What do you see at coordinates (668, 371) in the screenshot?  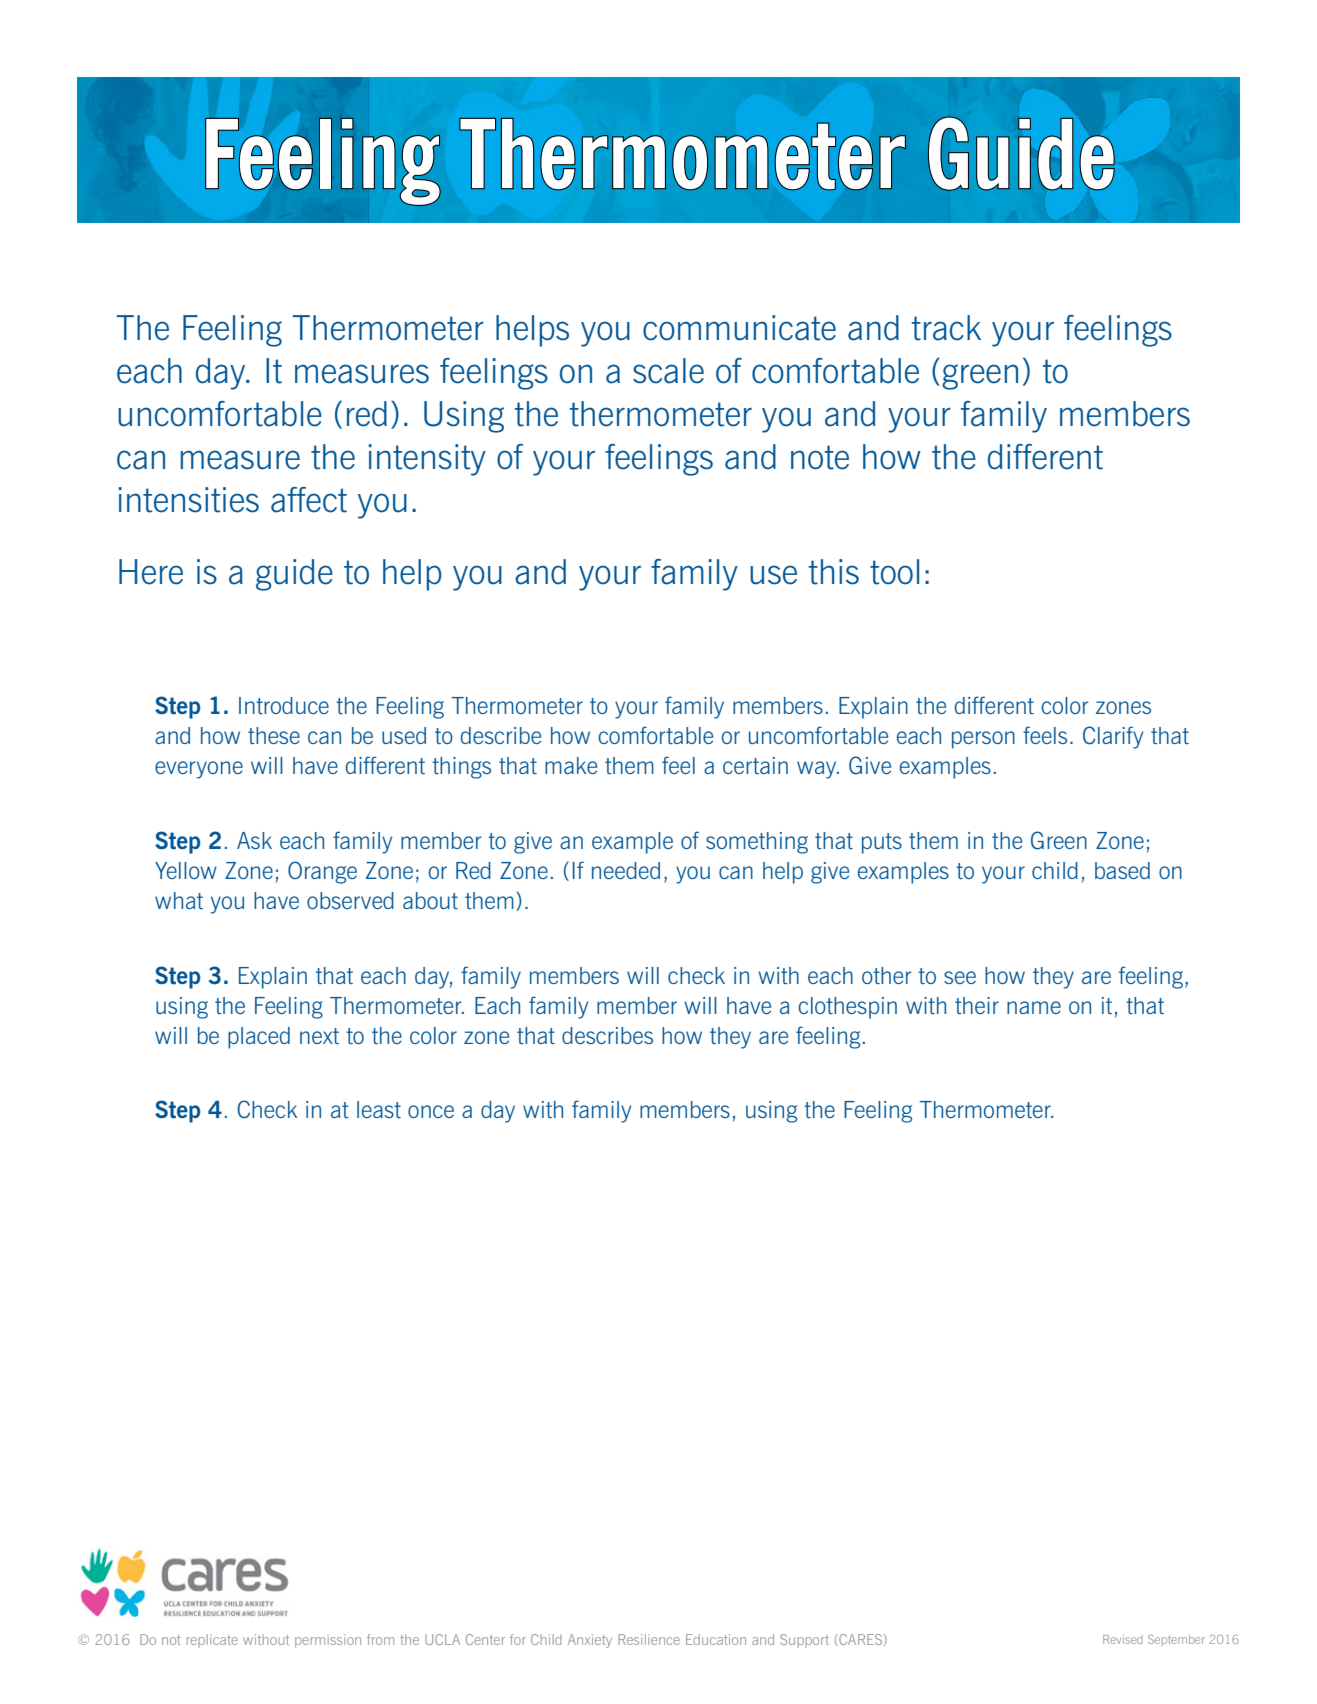 I see `scale` at bounding box center [668, 371].
